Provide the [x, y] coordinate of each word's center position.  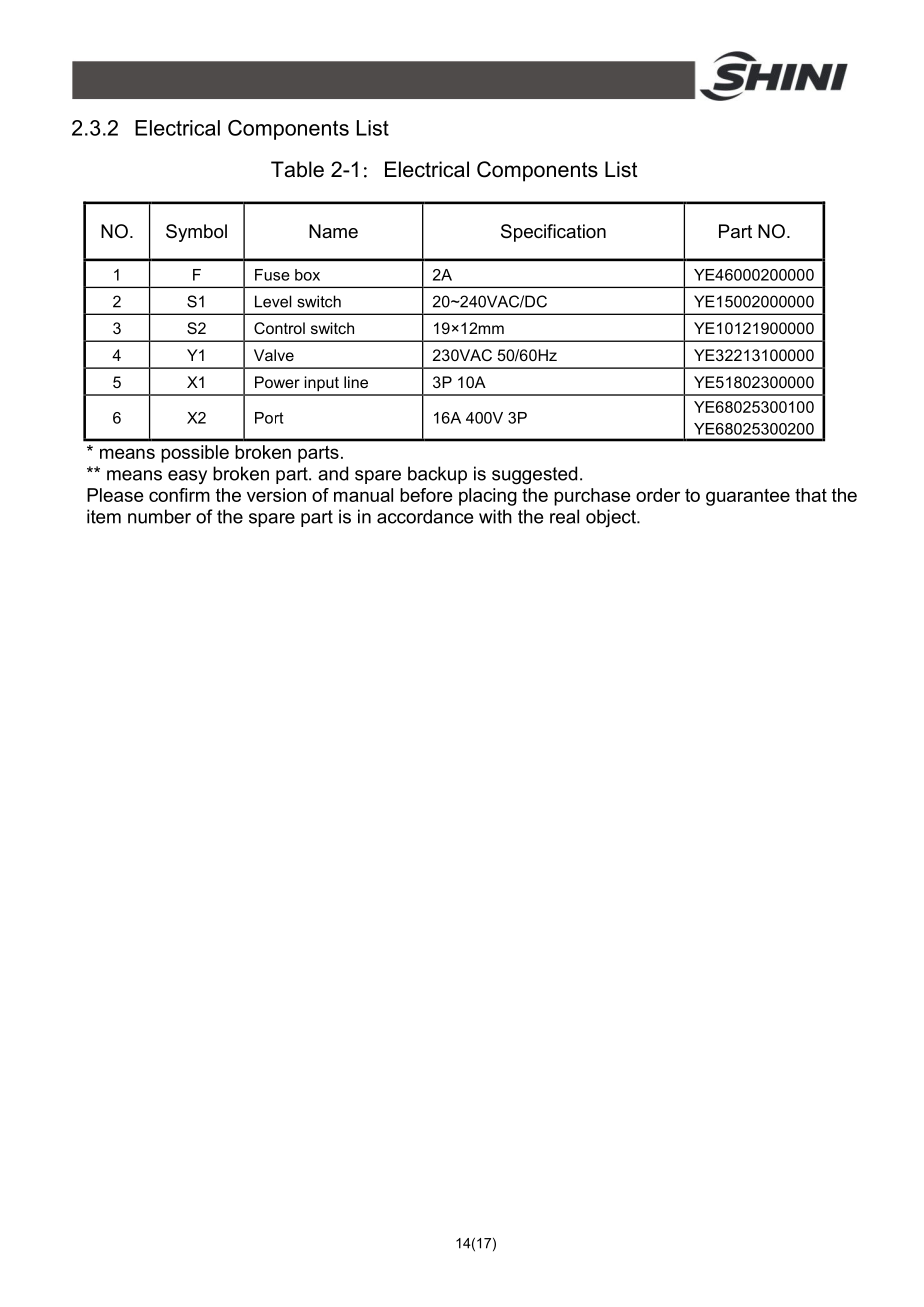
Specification [553, 233]
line [356, 382]
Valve [274, 355]
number [159, 516]
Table [297, 169]
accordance [425, 516]
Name [333, 231]
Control [279, 328]
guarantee [748, 497]
